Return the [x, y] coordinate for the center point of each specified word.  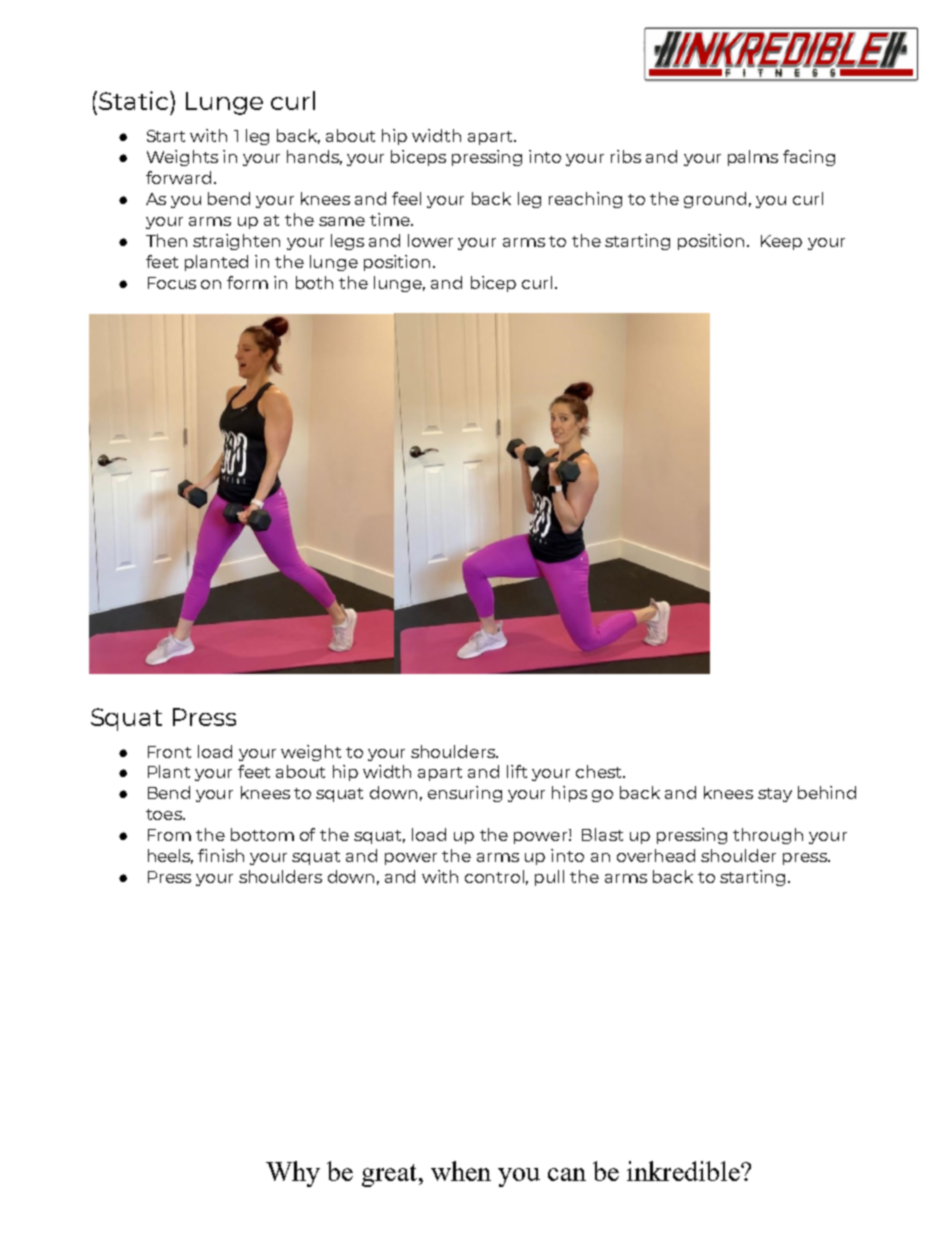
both [314, 282]
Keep [781, 242]
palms [753, 158]
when [461, 1171]
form [247, 282]
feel [406, 198]
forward [178, 177]
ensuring [465, 794]
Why [293, 1174]
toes [165, 814]
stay [775, 795]
